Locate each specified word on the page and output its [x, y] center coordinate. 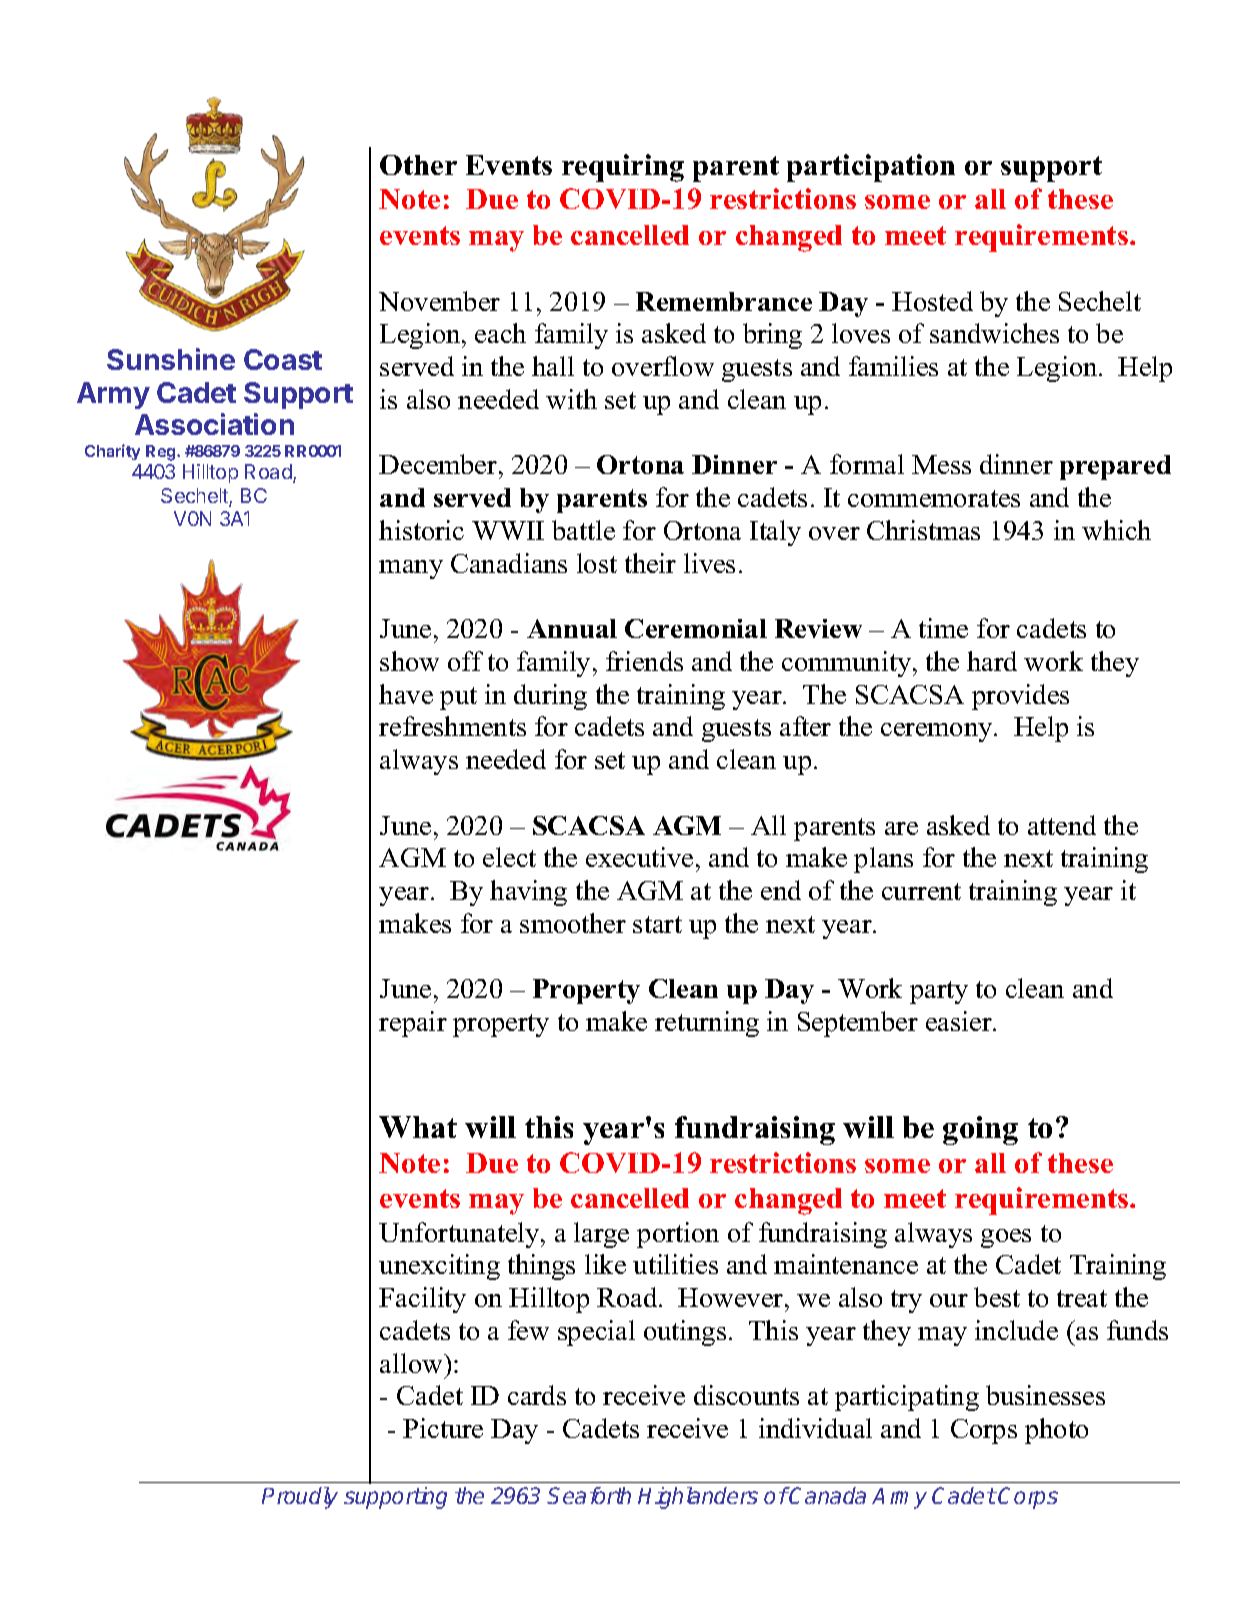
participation [871, 168]
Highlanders [698, 1498]
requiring [623, 168]
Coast [283, 359]
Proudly [300, 1498]
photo [1056, 1431]
